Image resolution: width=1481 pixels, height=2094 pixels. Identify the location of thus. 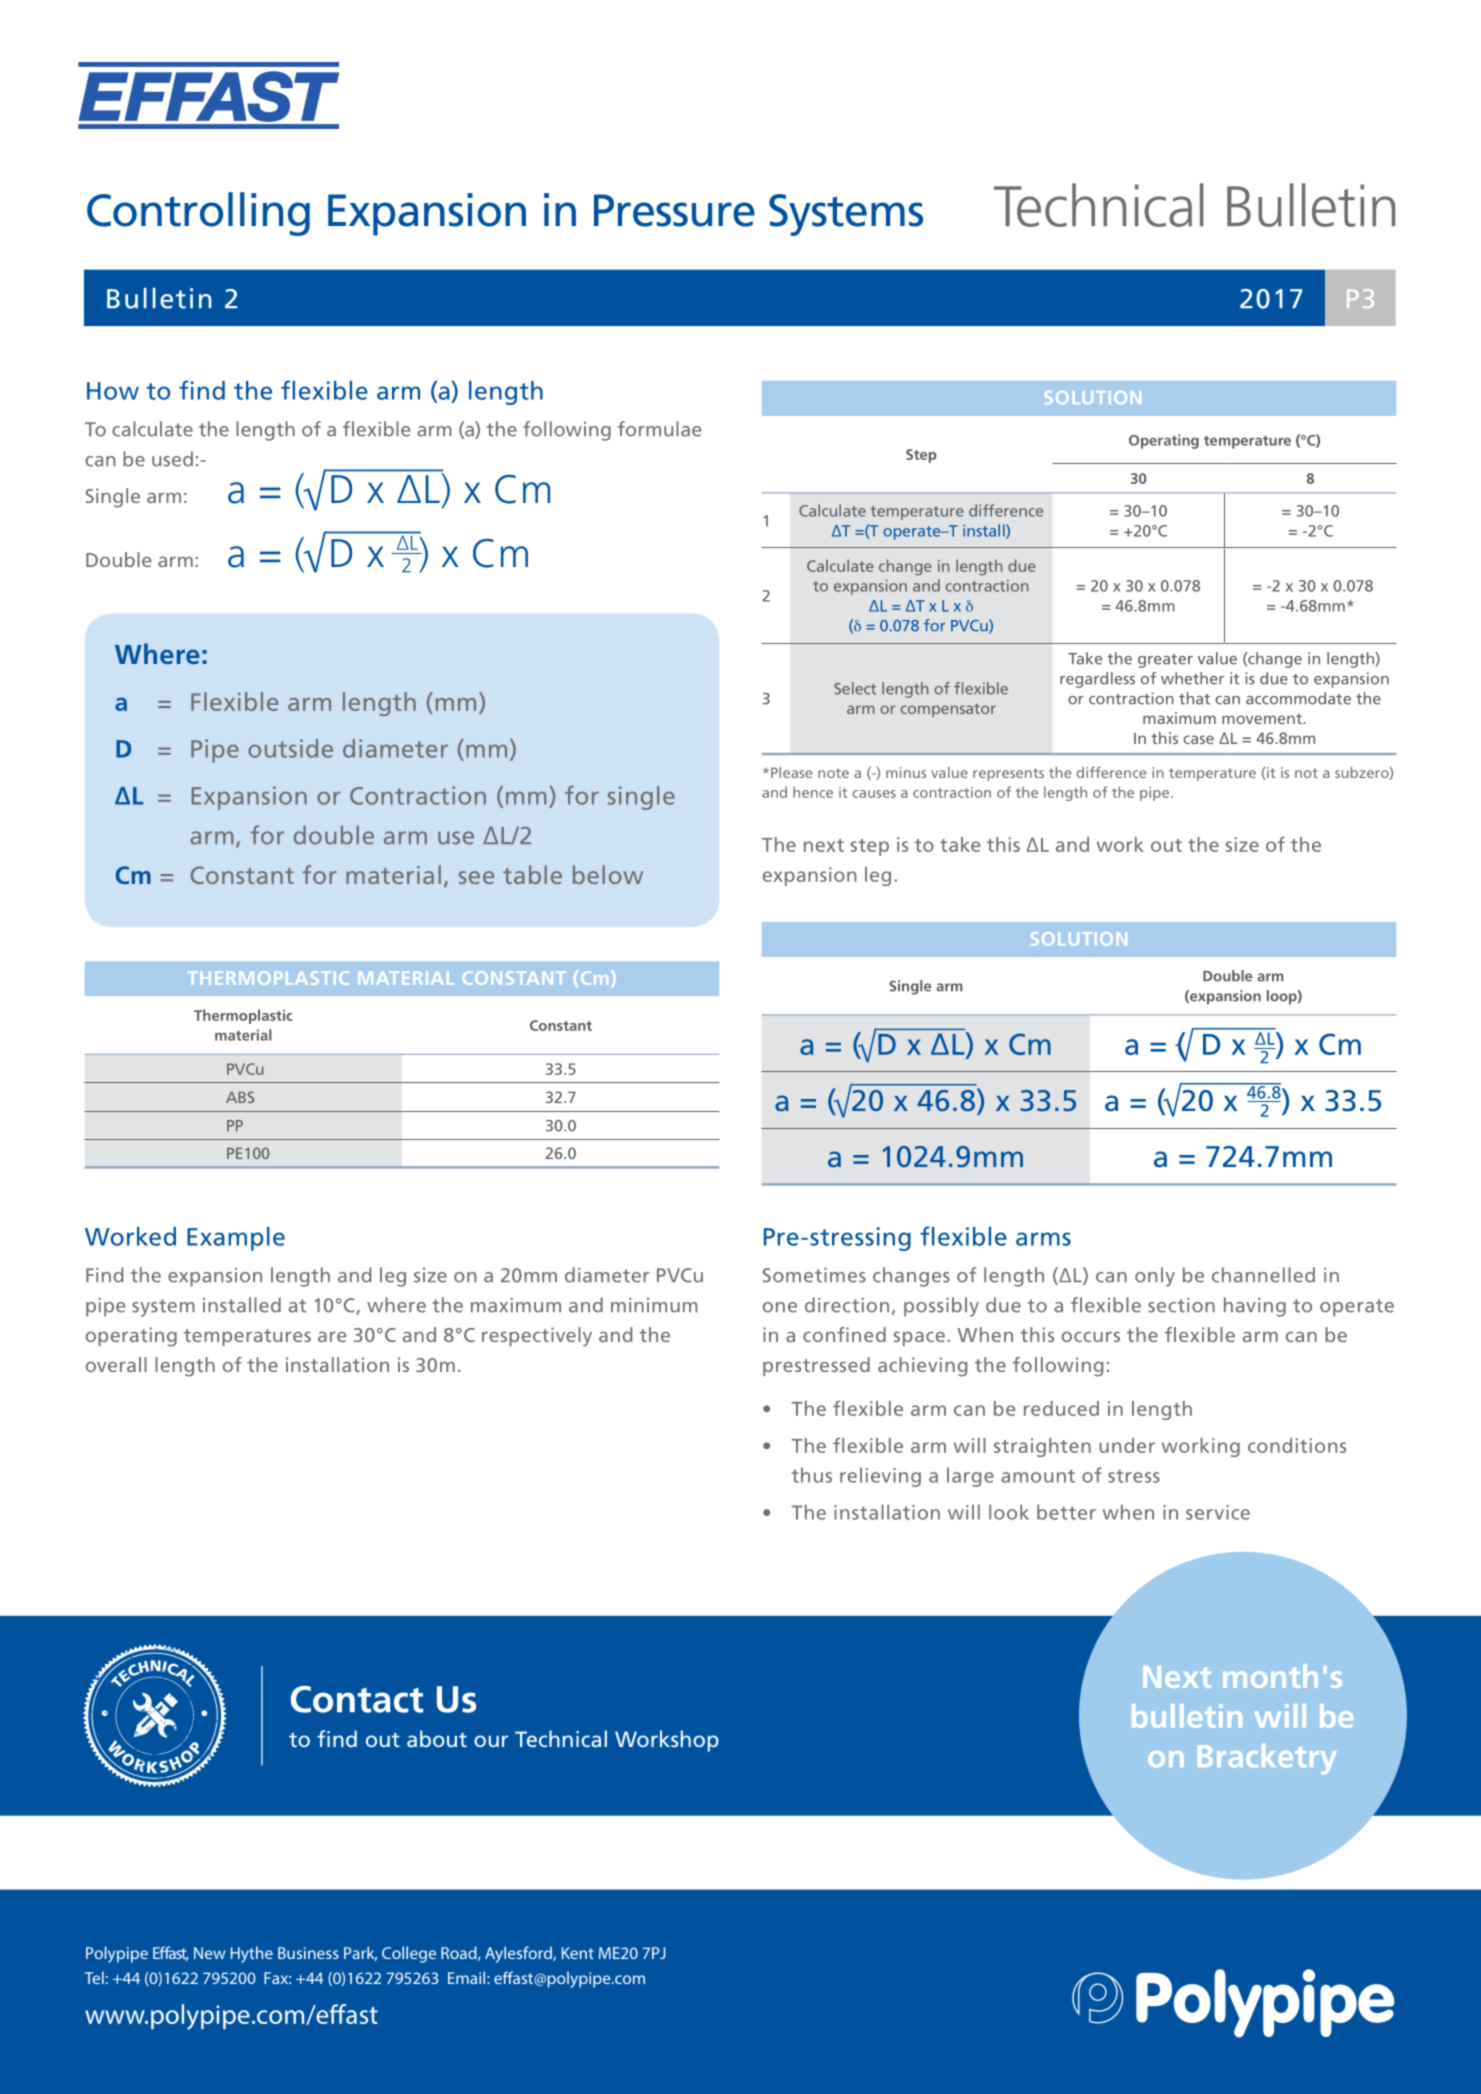
(812, 1475).
